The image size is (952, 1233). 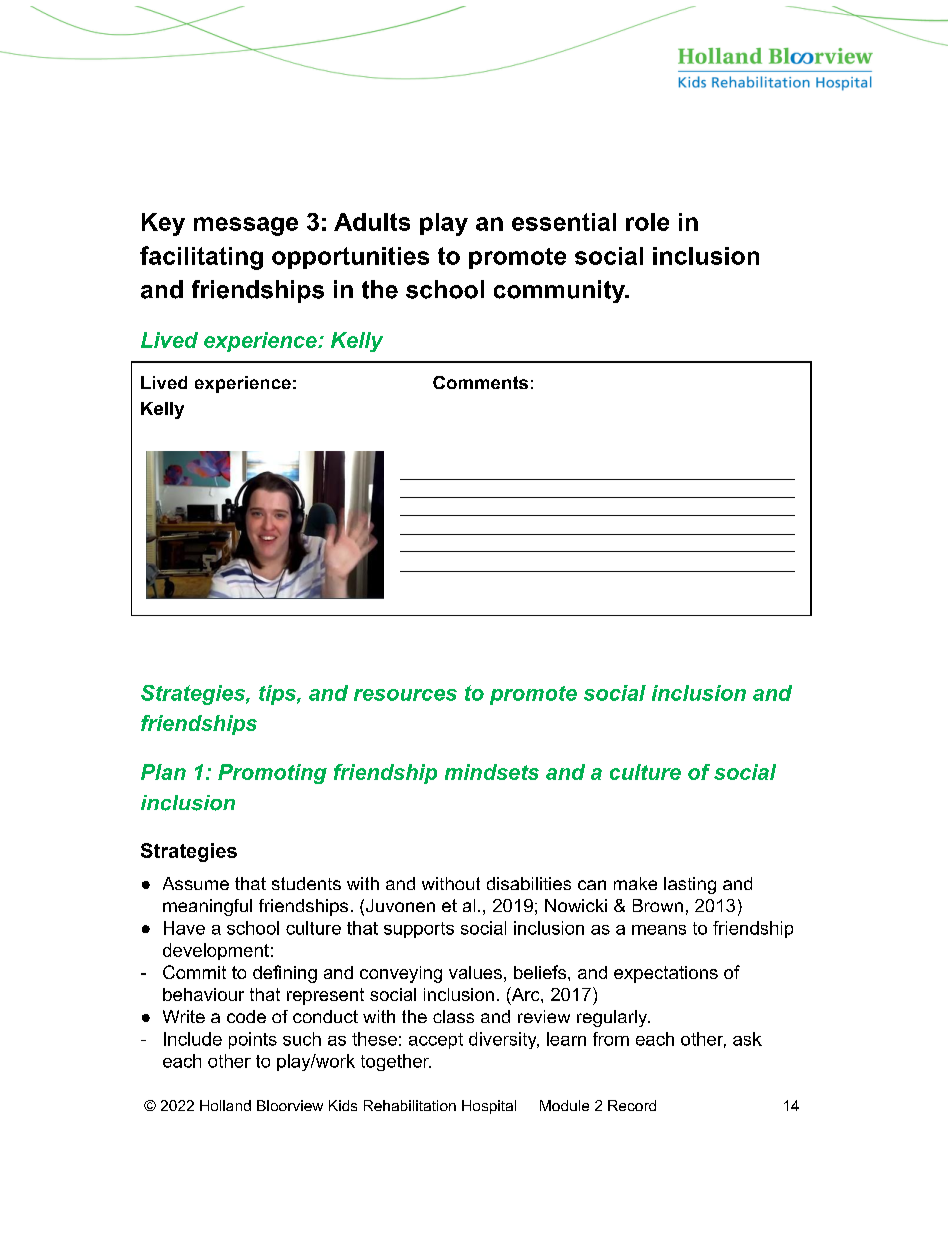 I want to click on disabilities, so click(x=529, y=883).
